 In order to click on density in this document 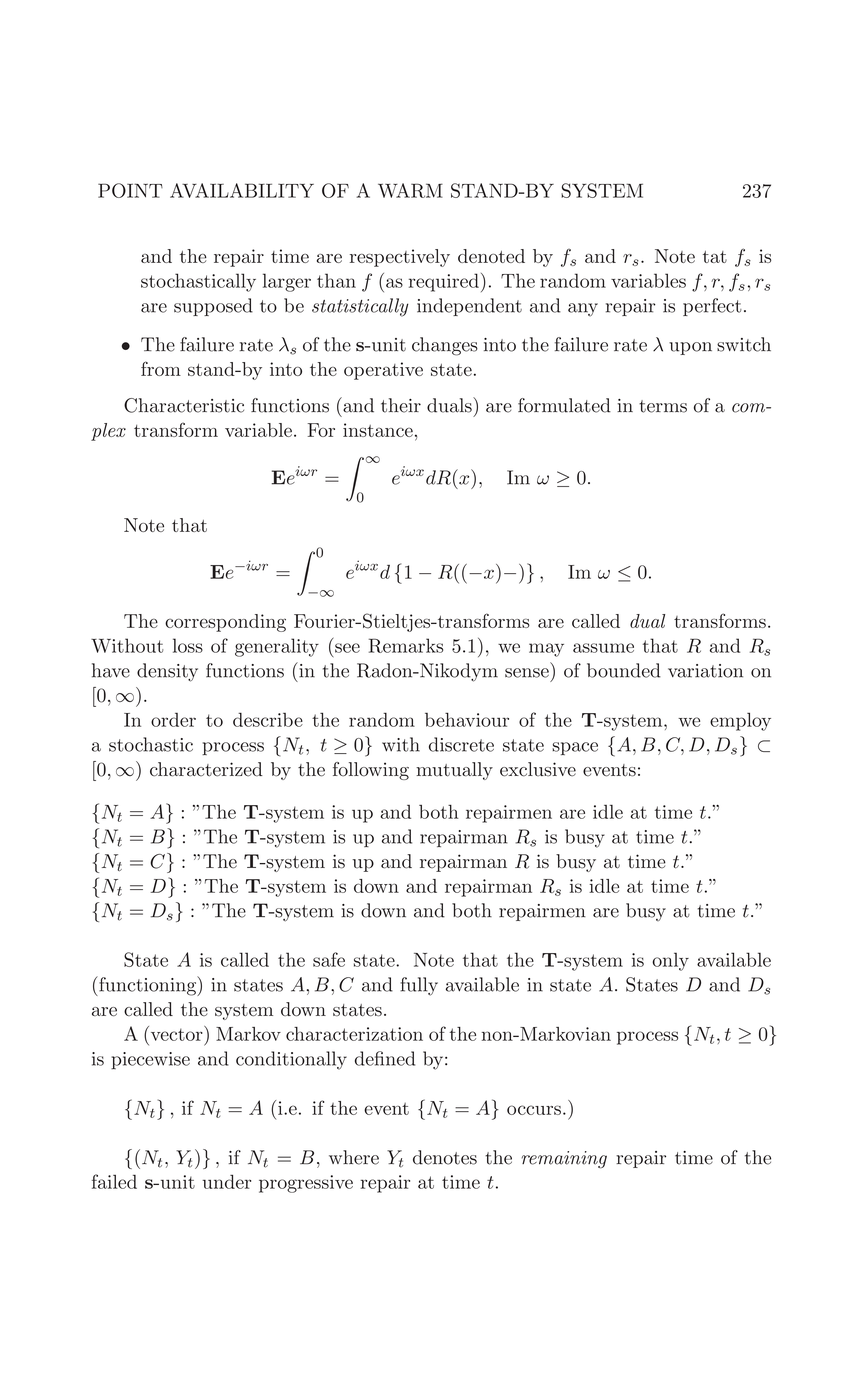, I will do `click(167, 672)`.
